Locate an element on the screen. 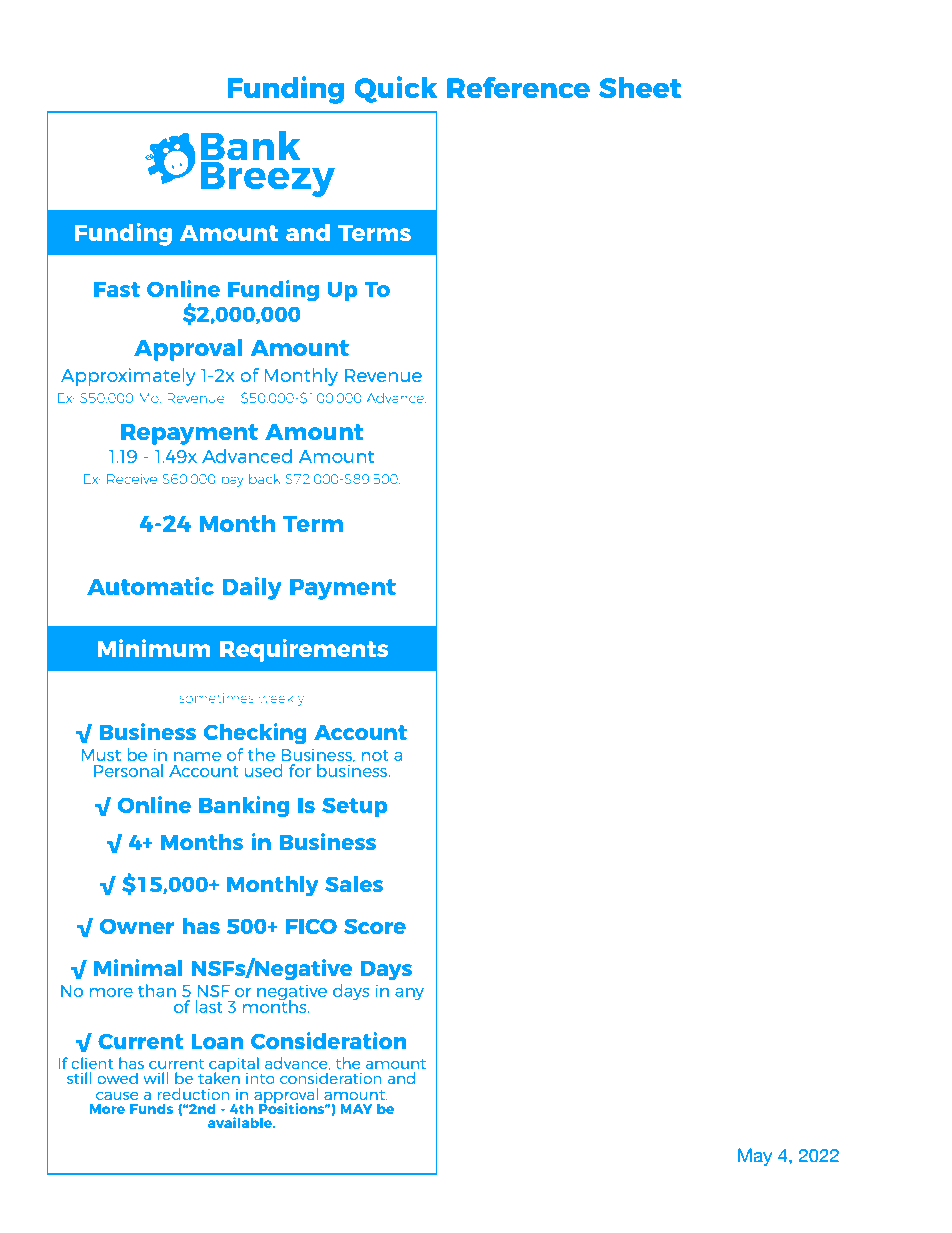 This screenshot has width=952, height=1233. Setup is located at coordinates (355, 807).
